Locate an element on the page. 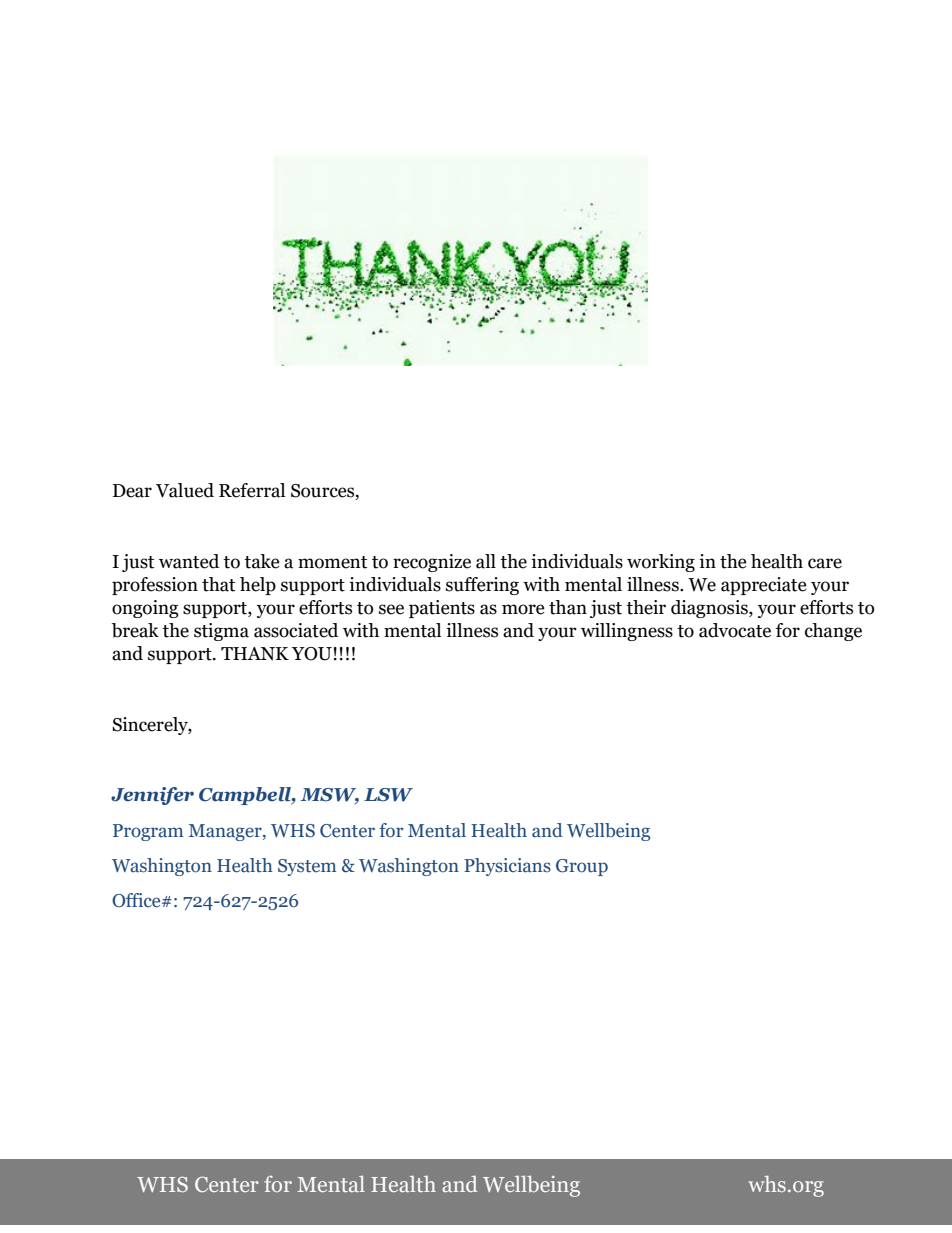 Image resolution: width=952 pixels, height=1233 pixels. all is located at coordinates (486, 561).
